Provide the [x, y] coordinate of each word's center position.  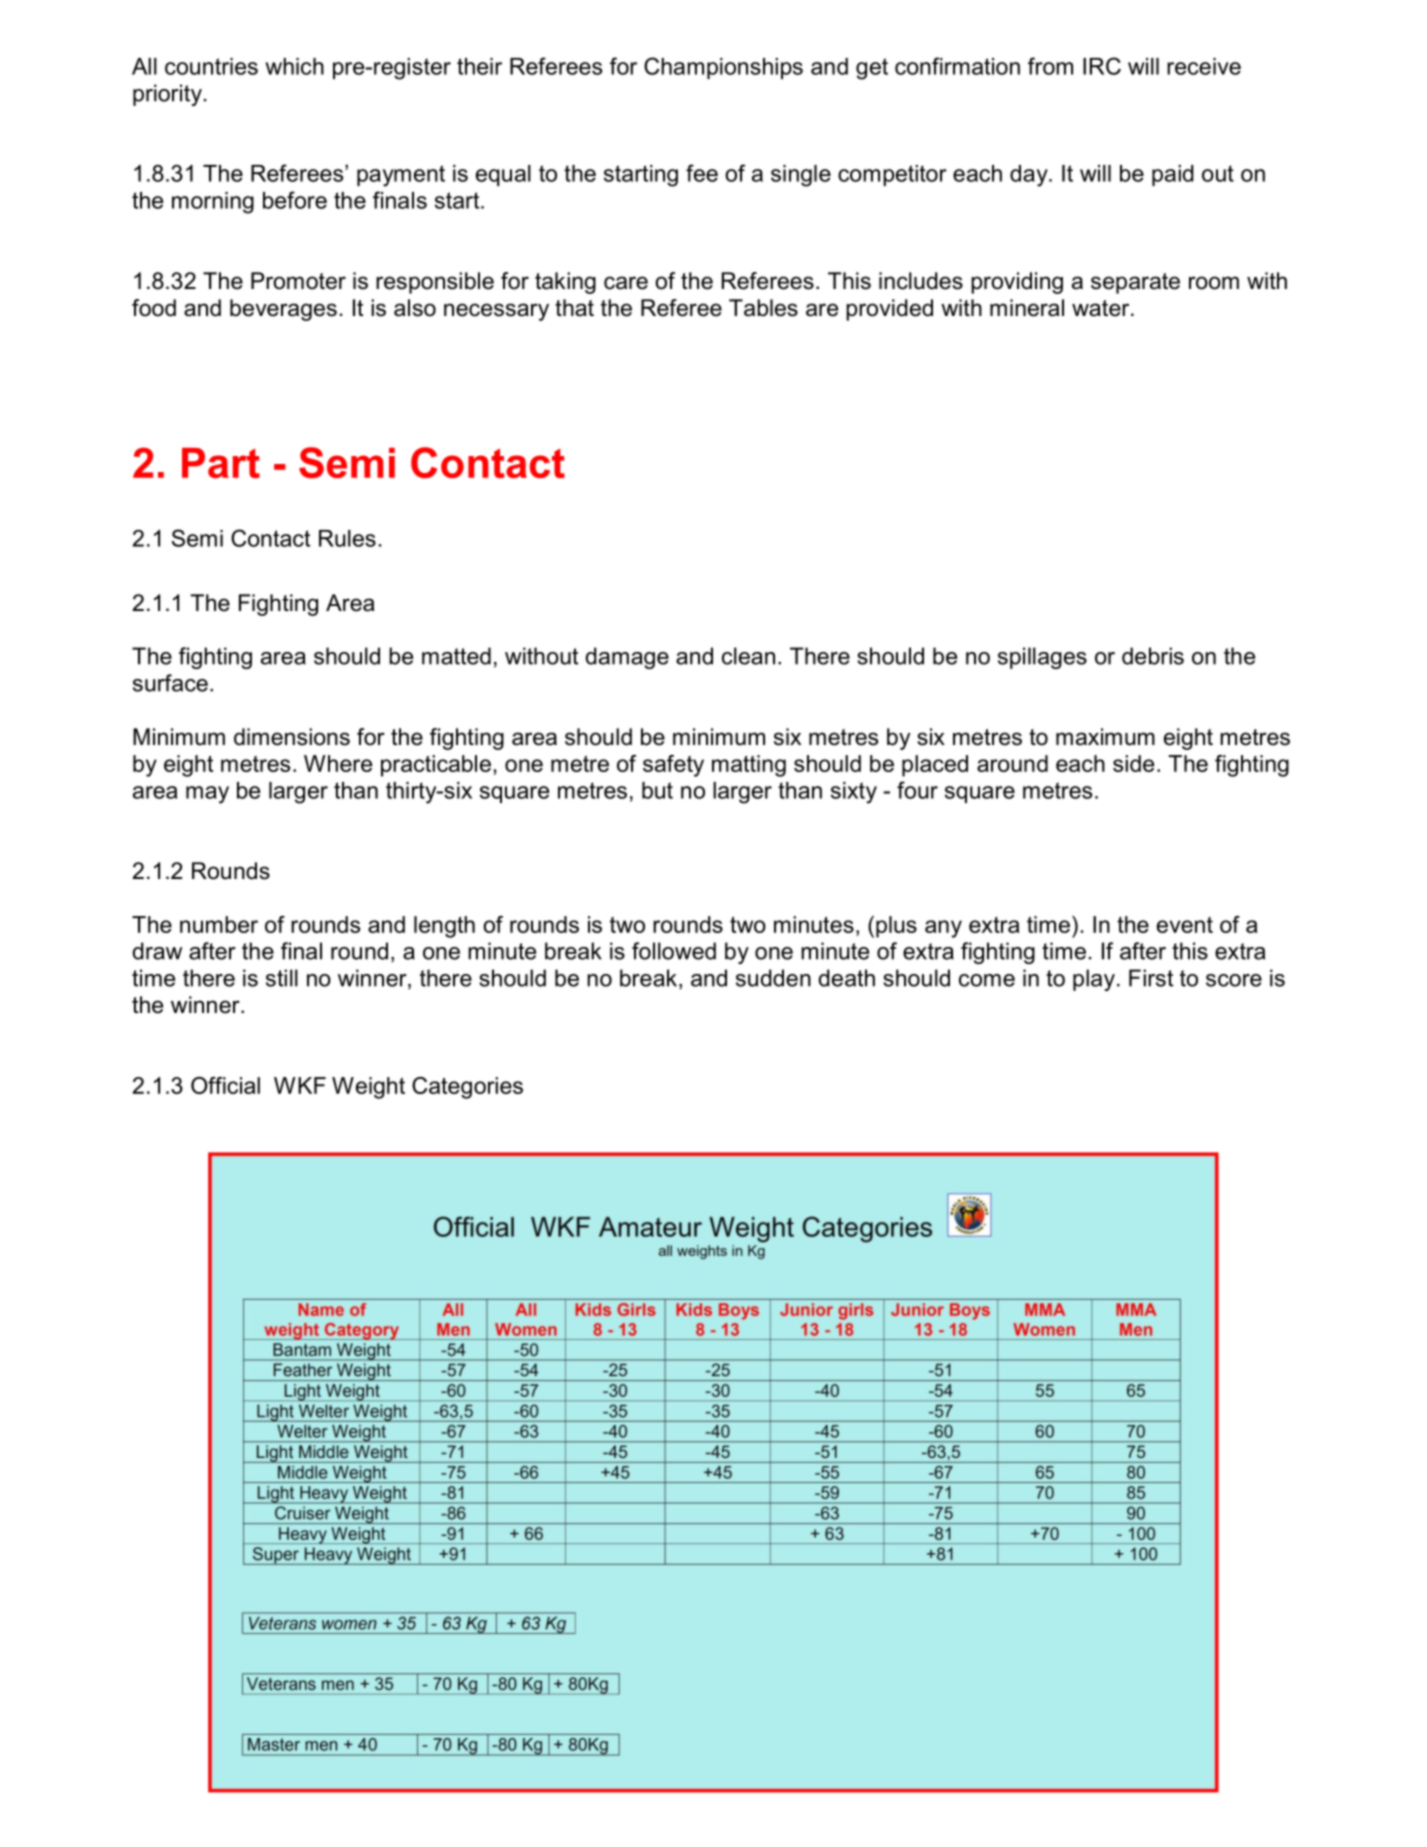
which [295, 66]
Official [225, 1085]
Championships [723, 68]
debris [1153, 656]
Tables [763, 308]
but [657, 790]
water [1102, 308]
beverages [283, 310]
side [1133, 763]
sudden [773, 978]
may [207, 795]
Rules [347, 538]
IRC [1102, 66]
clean [748, 656]
